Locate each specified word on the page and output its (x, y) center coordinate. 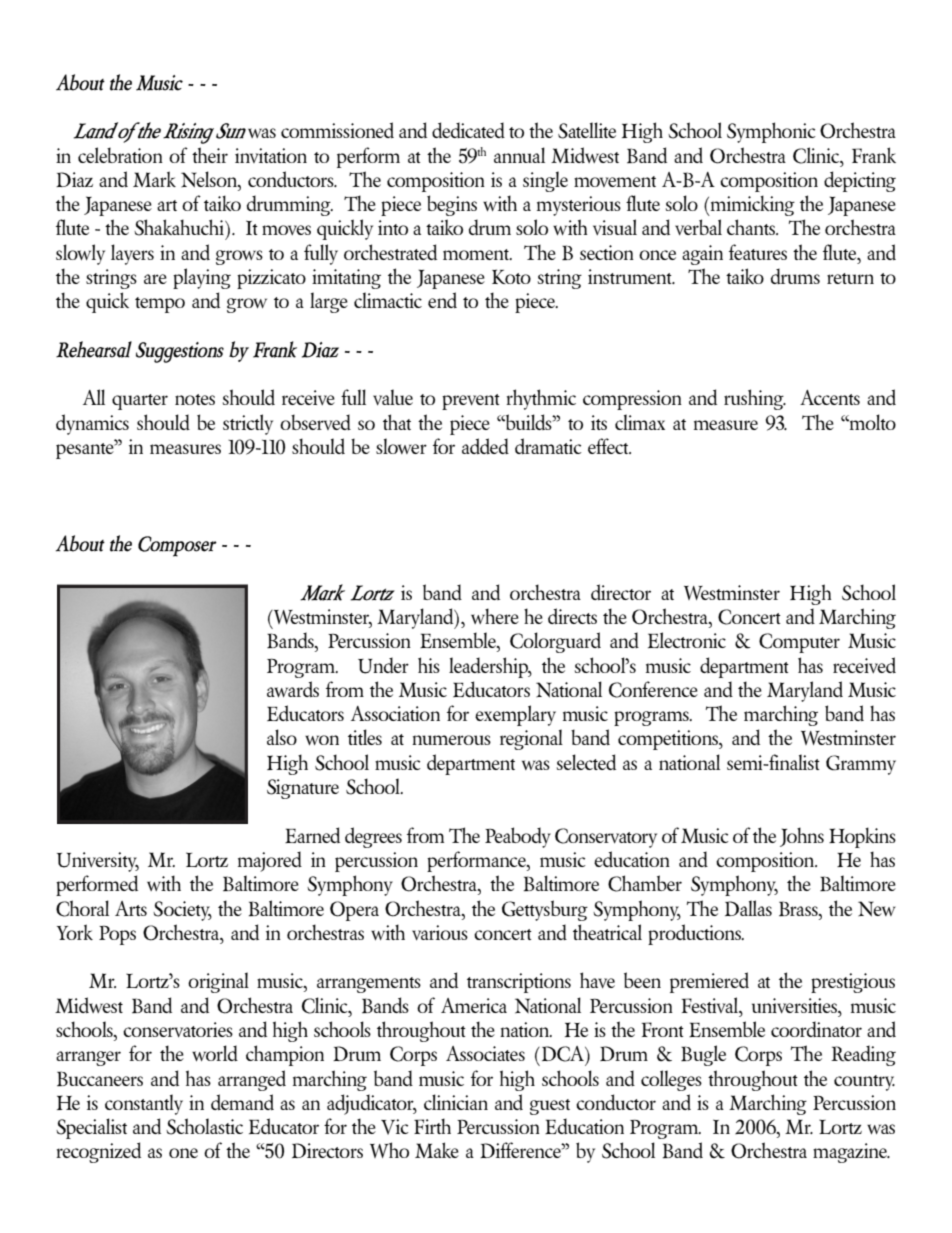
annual (519, 155)
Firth (432, 1126)
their (210, 155)
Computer (799, 643)
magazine (851, 1153)
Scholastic (204, 1126)
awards (293, 689)
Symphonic (771, 132)
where (495, 616)
